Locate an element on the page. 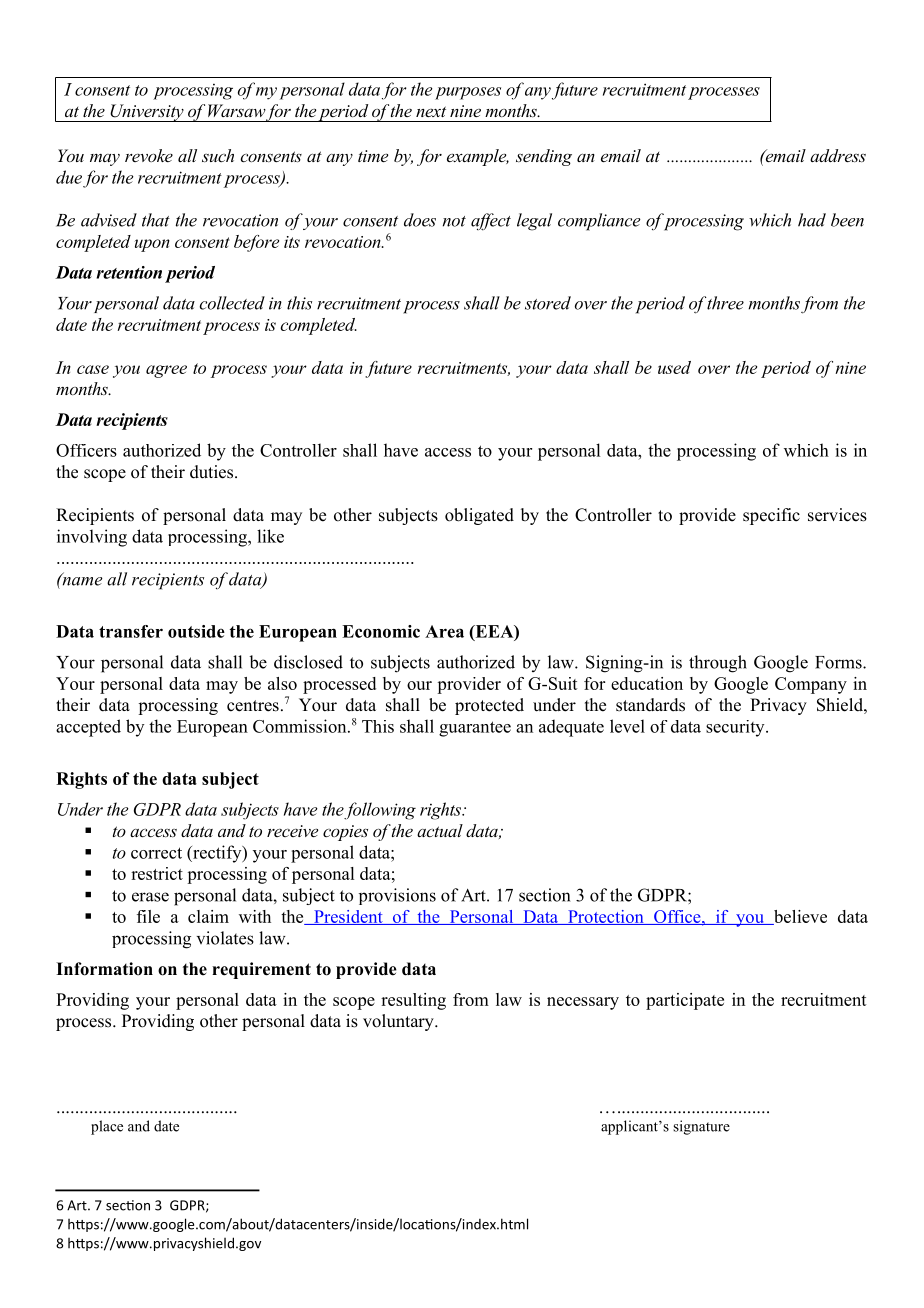  address is located at coordinates (838, 155).
